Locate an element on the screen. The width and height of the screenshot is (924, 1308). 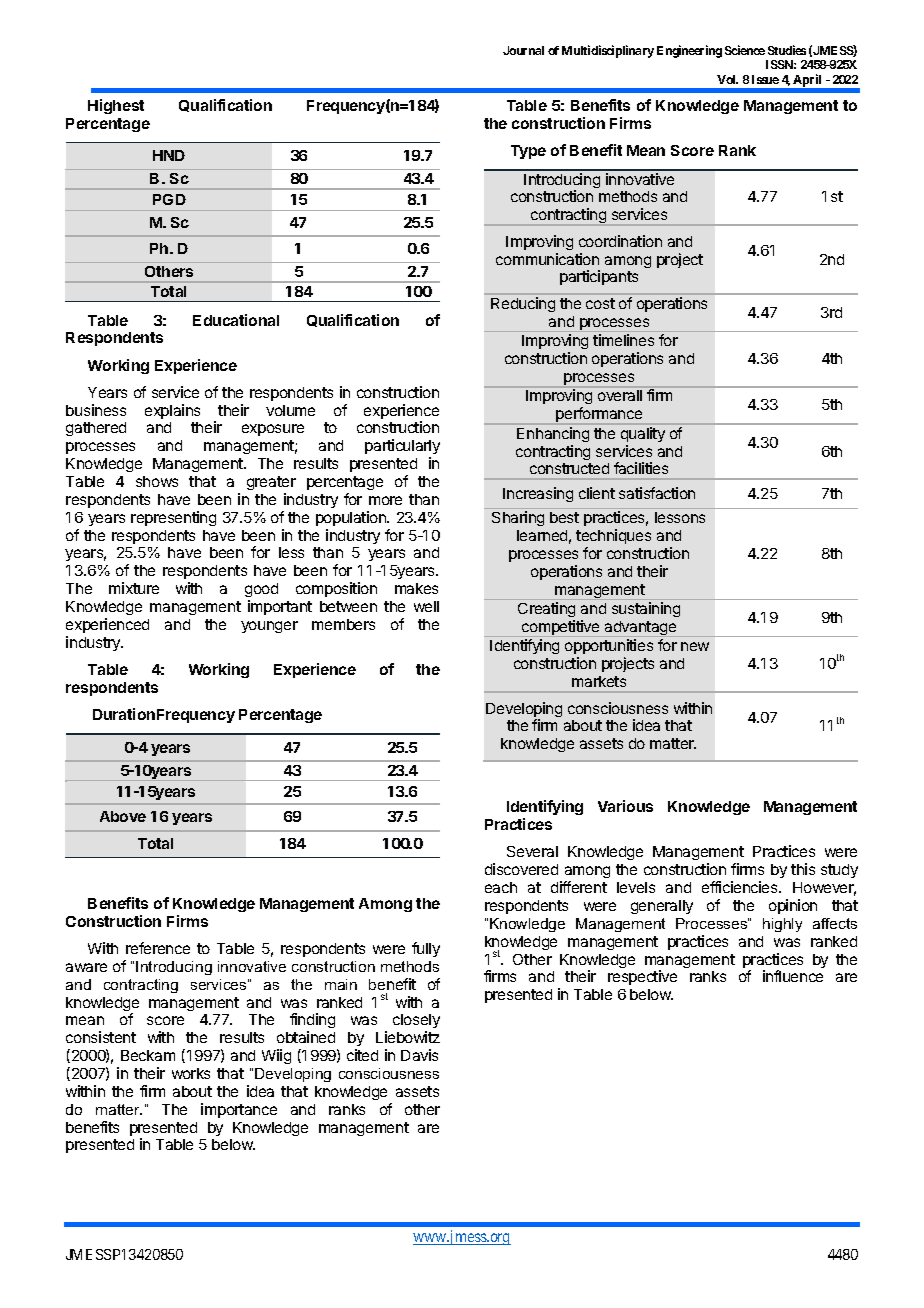
new is located at coordinates (695, 646).
